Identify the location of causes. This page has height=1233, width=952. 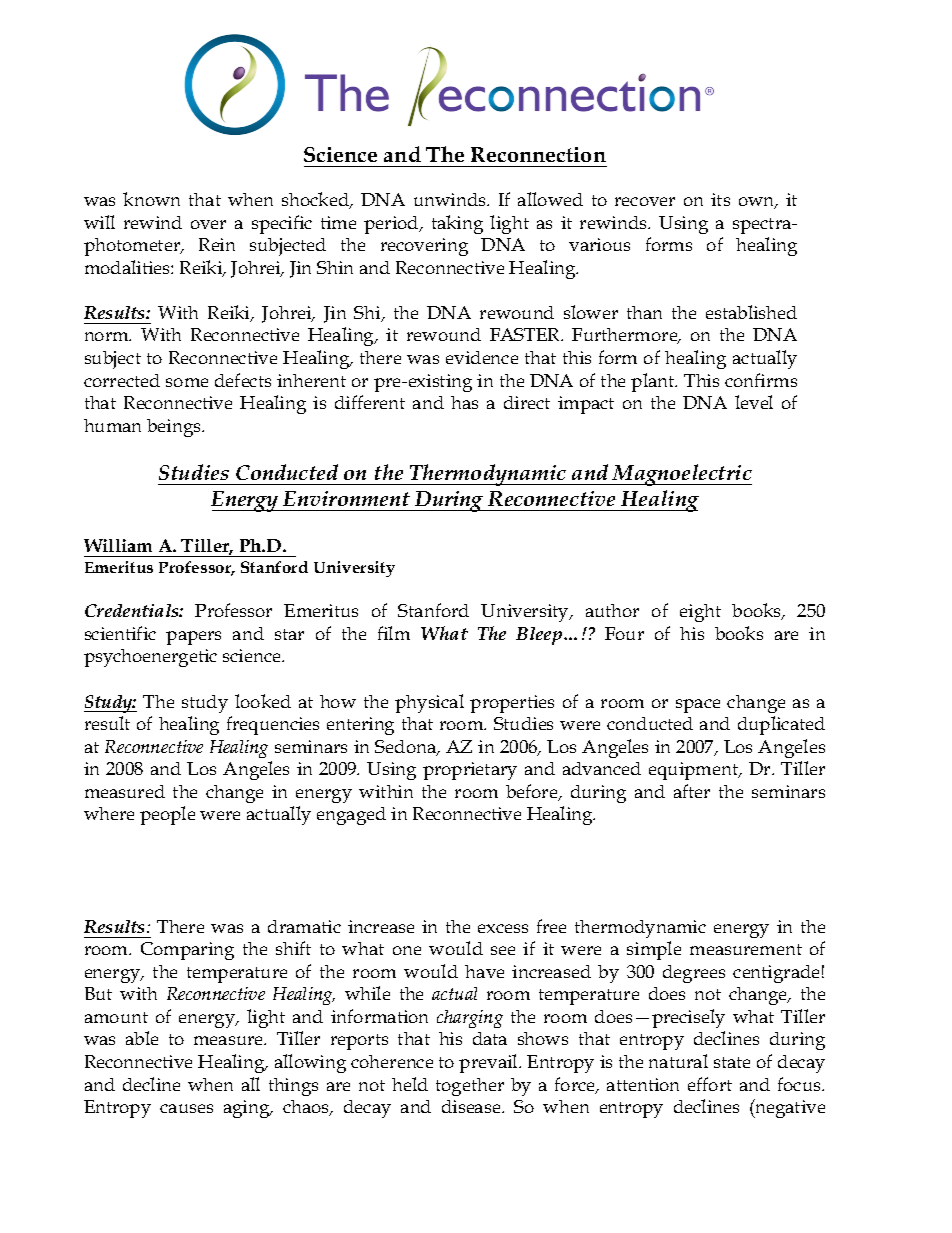
(186, 1108).
